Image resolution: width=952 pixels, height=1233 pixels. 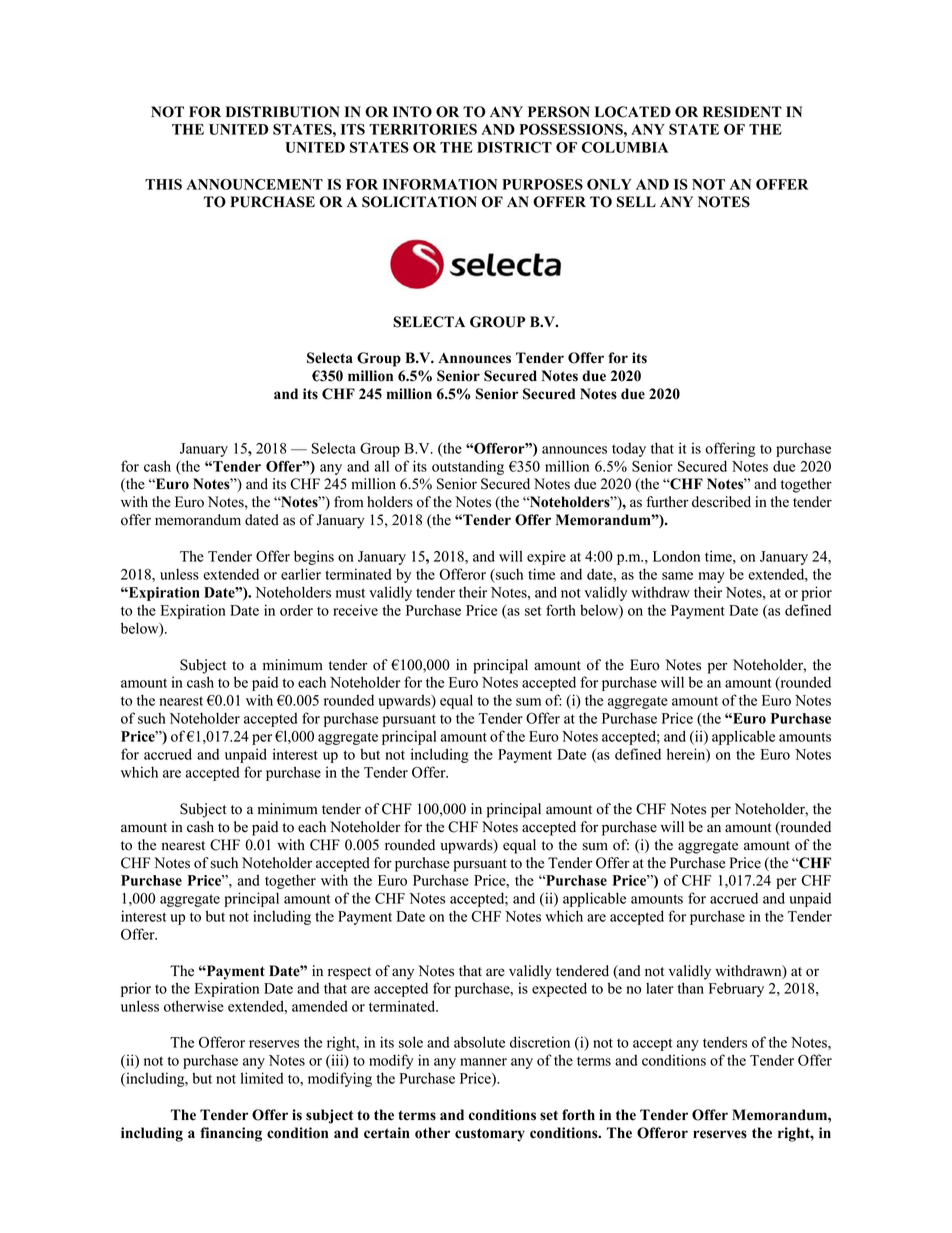 What do you see at coordinates (423, 129) in the document?
I see `TERRITORIES` at bounding box center [423, 129].
